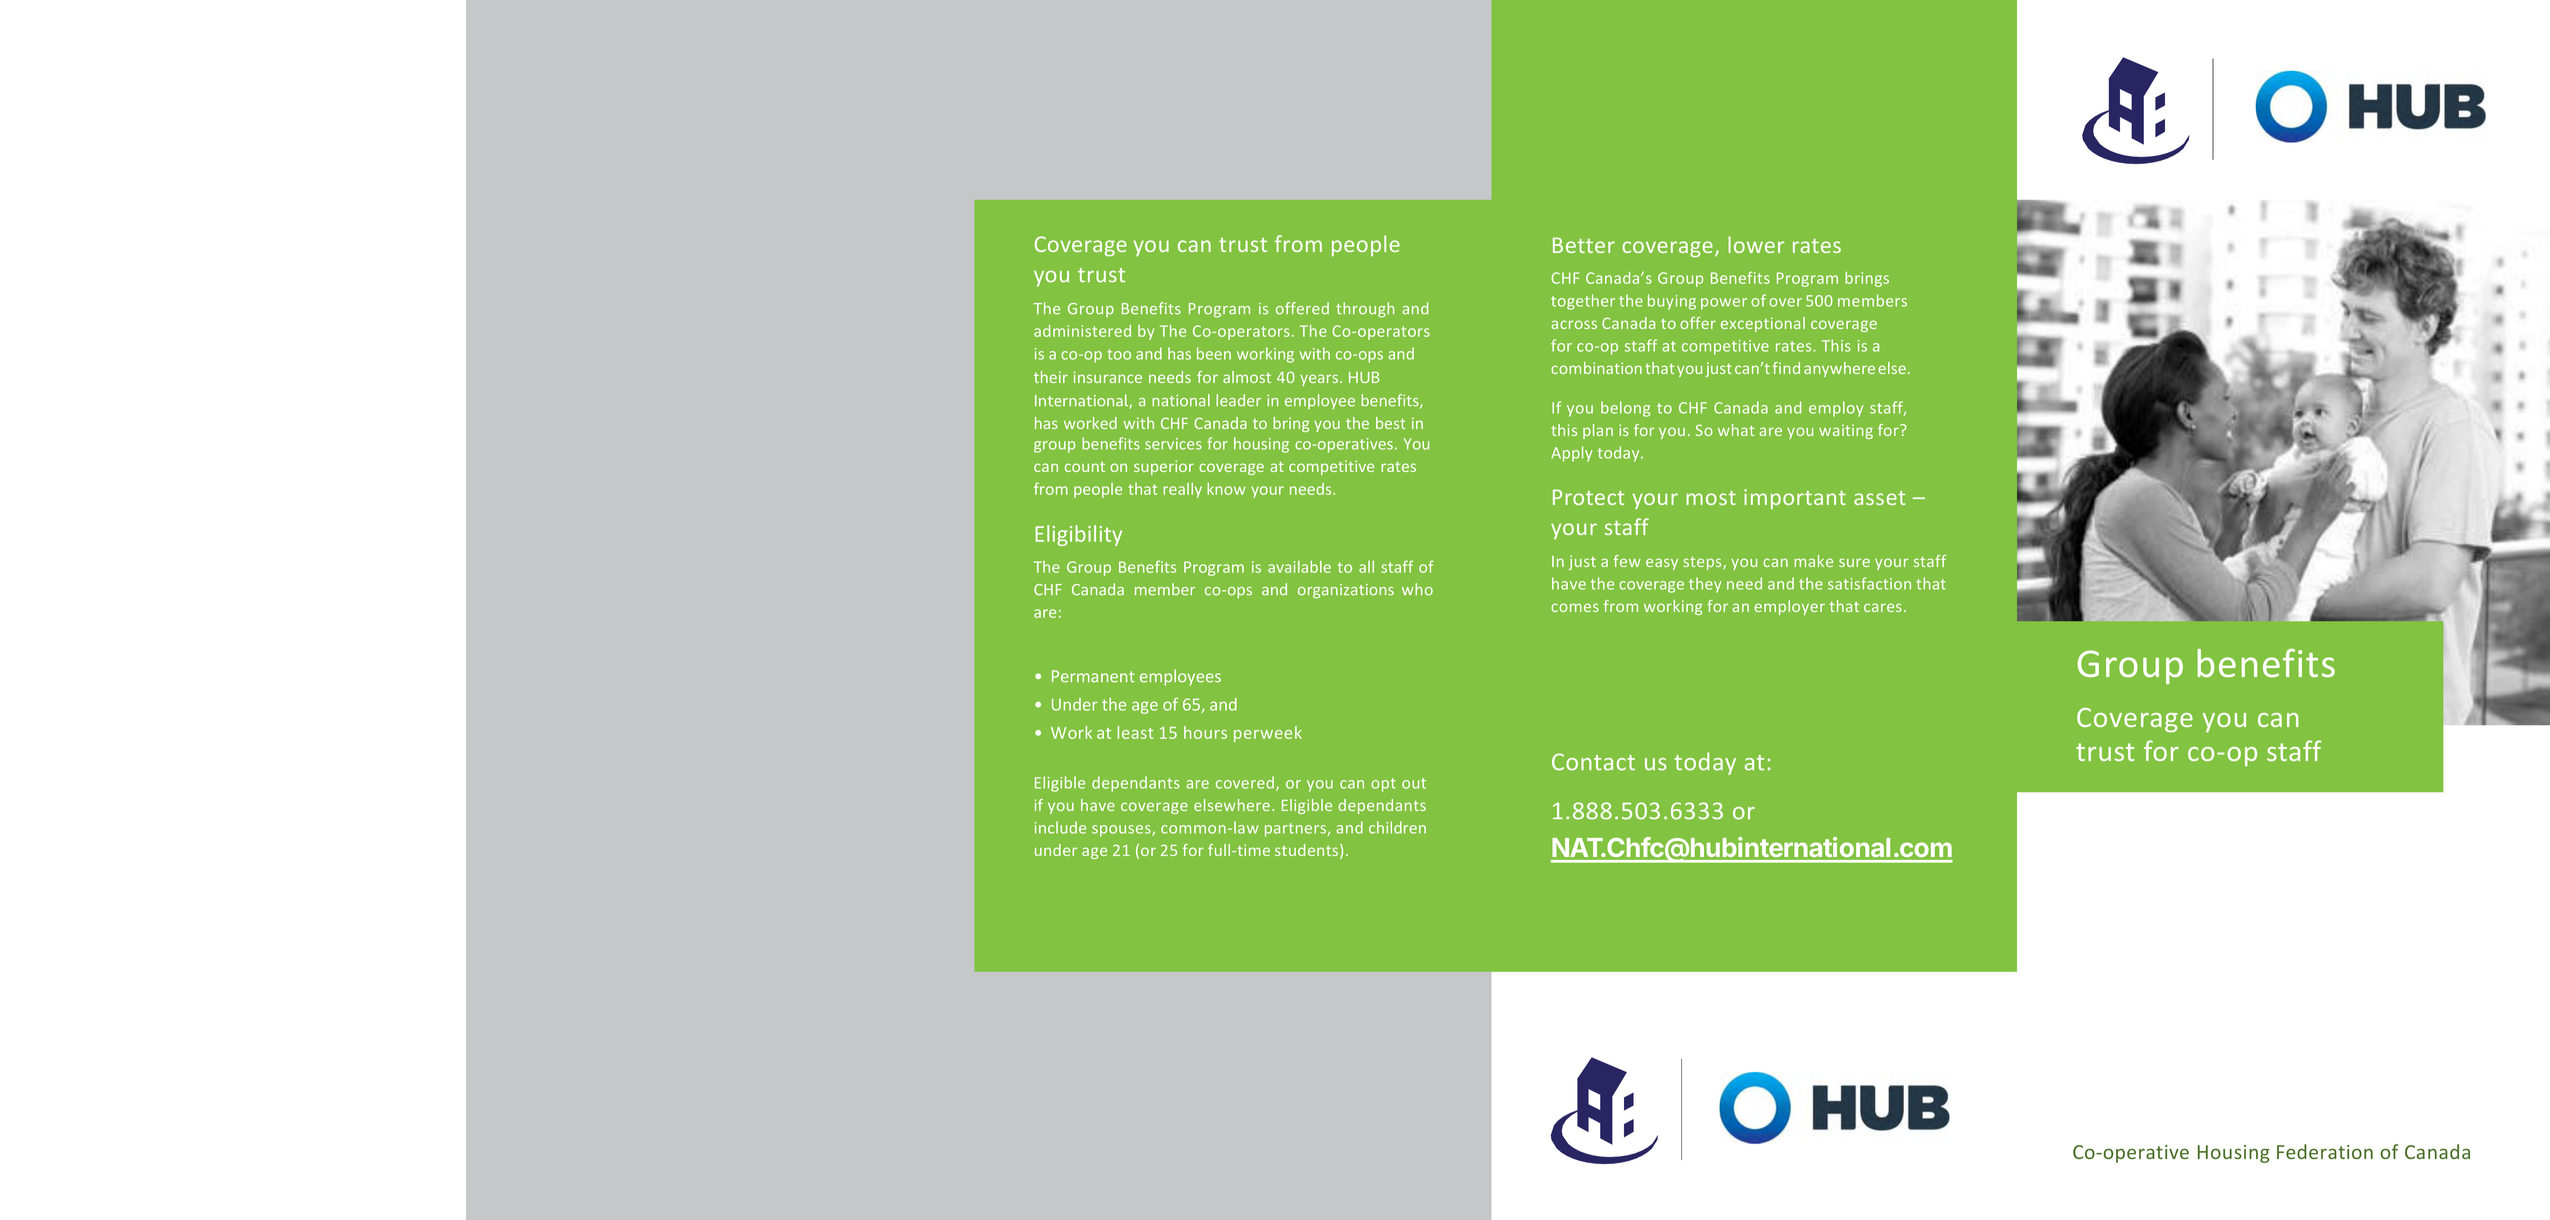  Describe the element at coordinates (1365, 310) in the page. I see `through` at that location.
